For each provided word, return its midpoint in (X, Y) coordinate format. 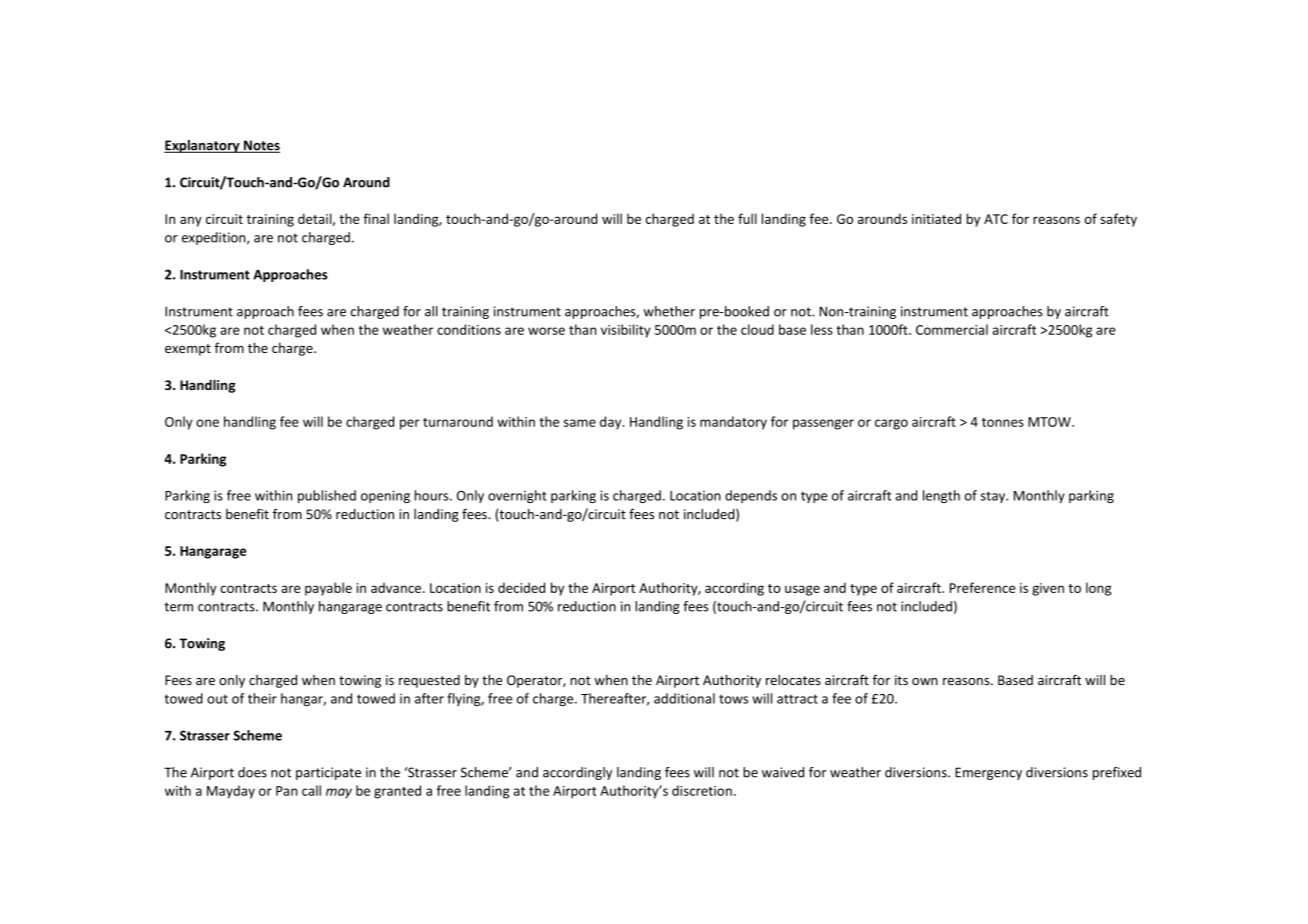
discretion (702, 790)
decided (521, 587)
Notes (261, 146)
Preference (983, 587)
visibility (626, 331)
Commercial (952, 329)
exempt (188, 350)
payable (328, 589)
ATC (996, 219)
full (747, 218)
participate (328, 773)
